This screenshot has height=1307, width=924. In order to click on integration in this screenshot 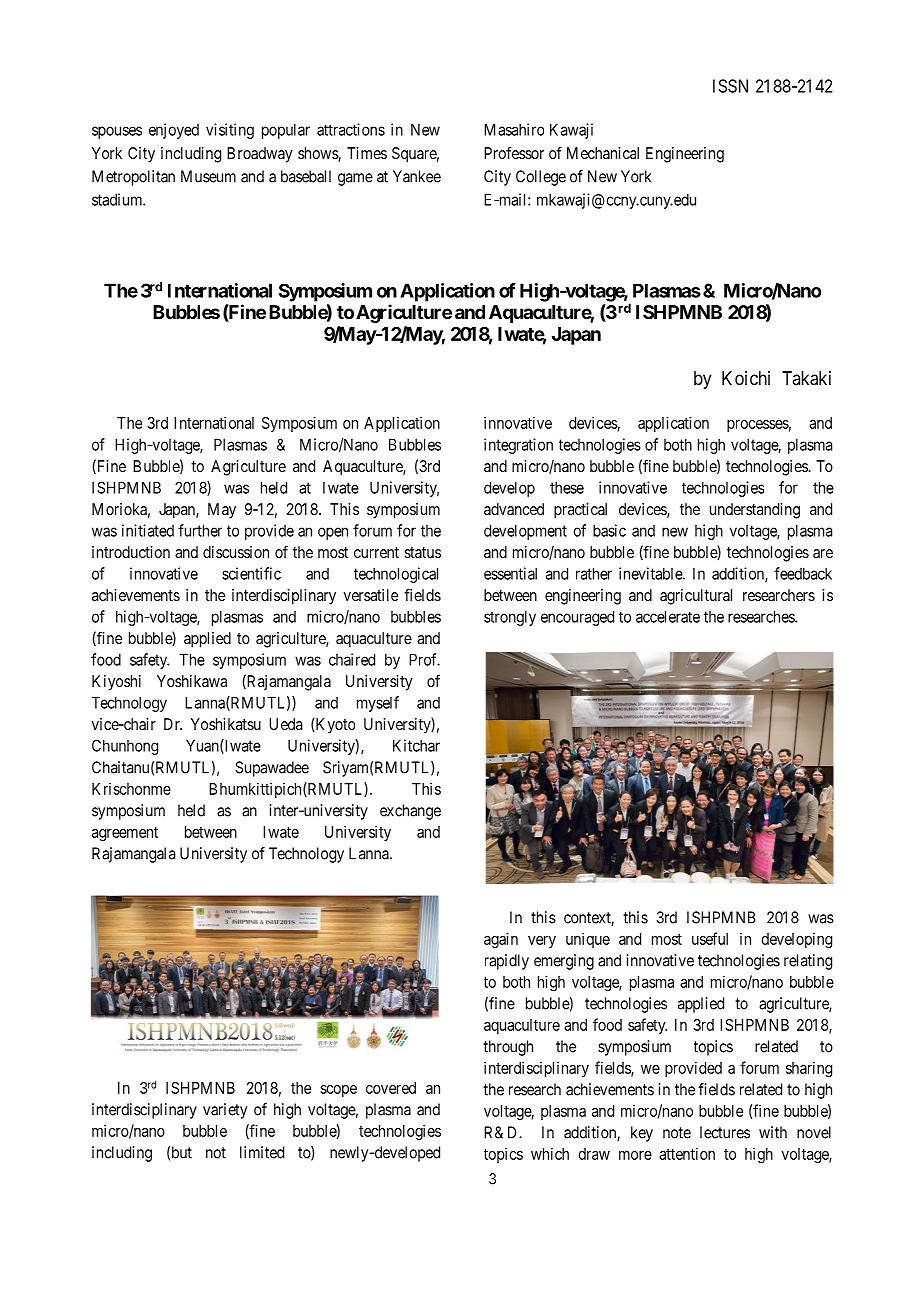, I will do `click(518, 446)`.
